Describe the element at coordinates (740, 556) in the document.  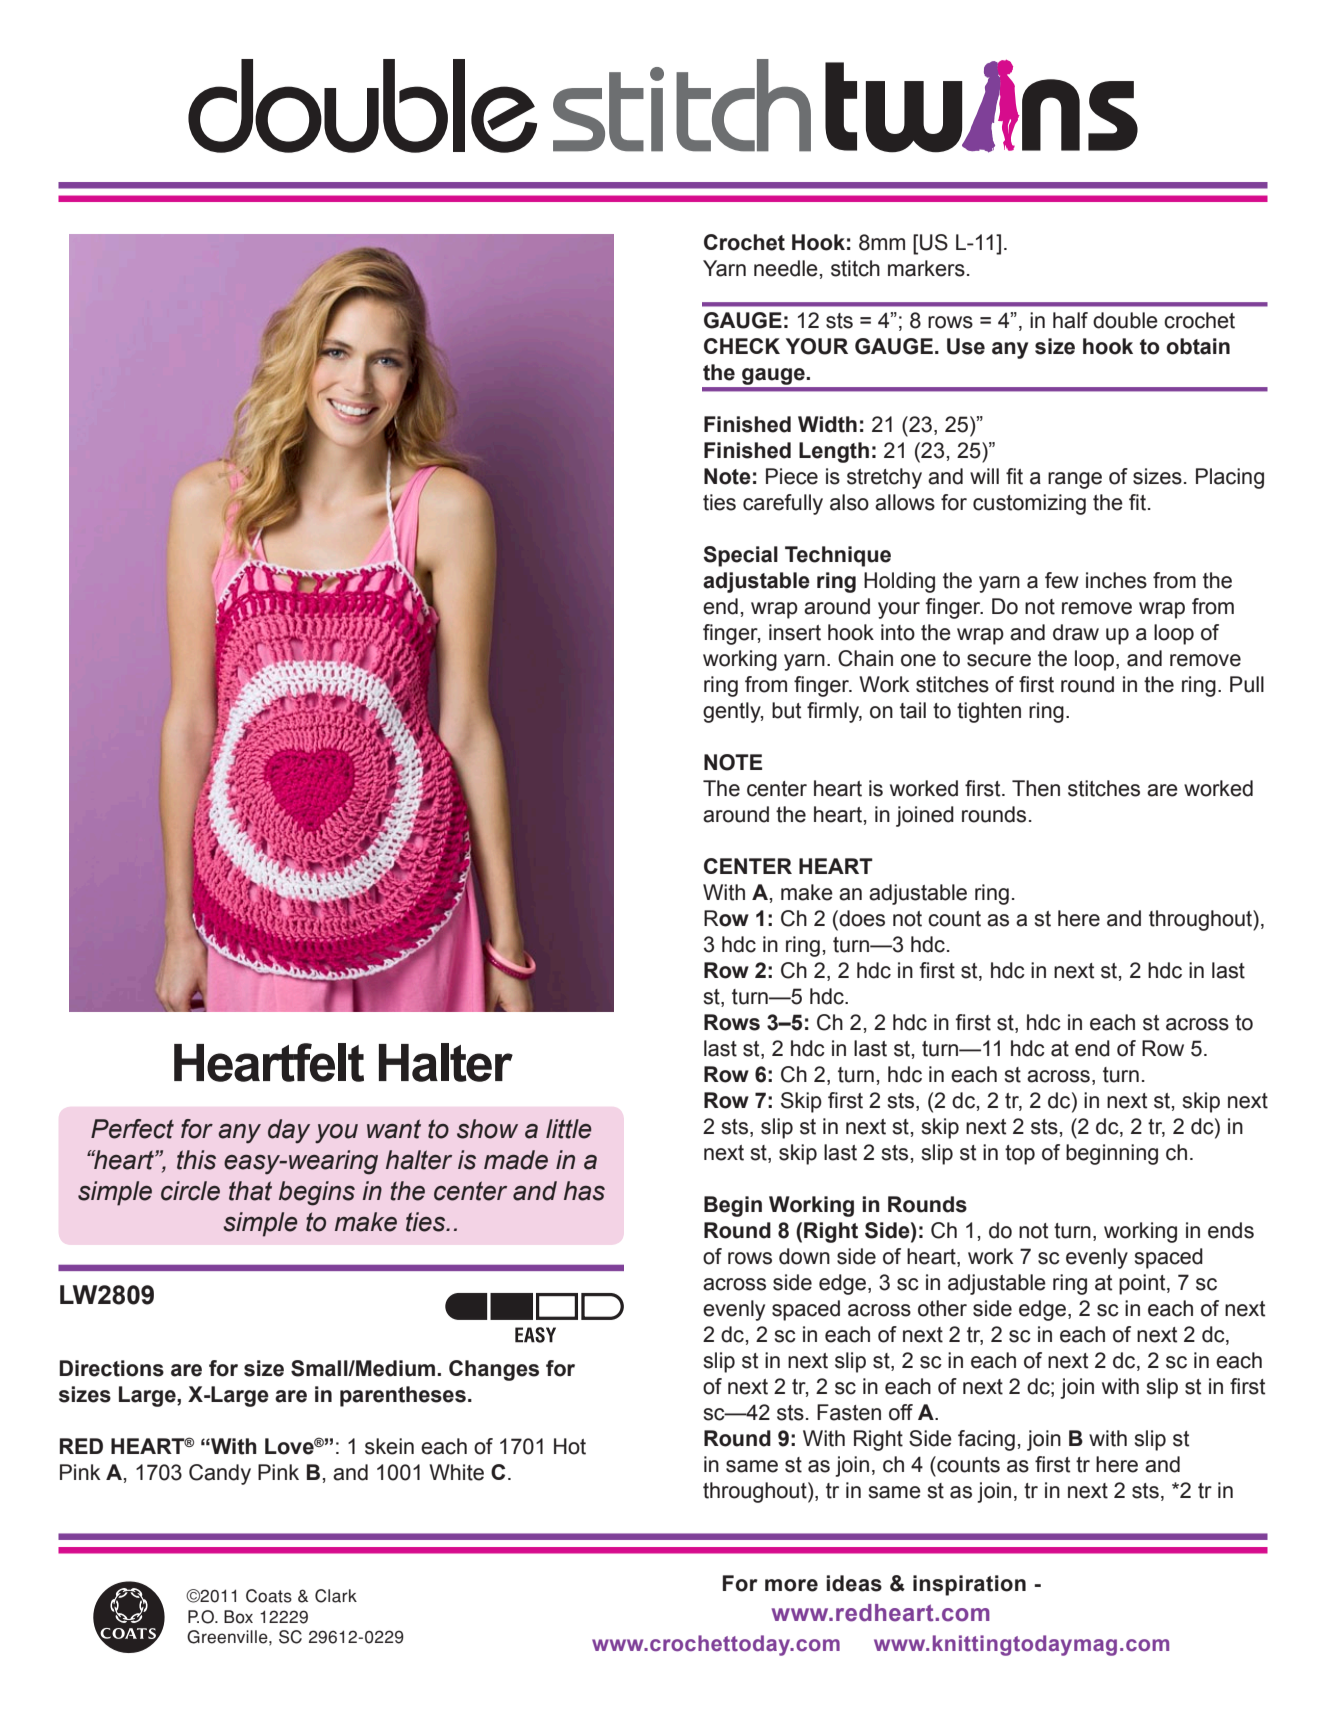
I see `Special` at that location.
